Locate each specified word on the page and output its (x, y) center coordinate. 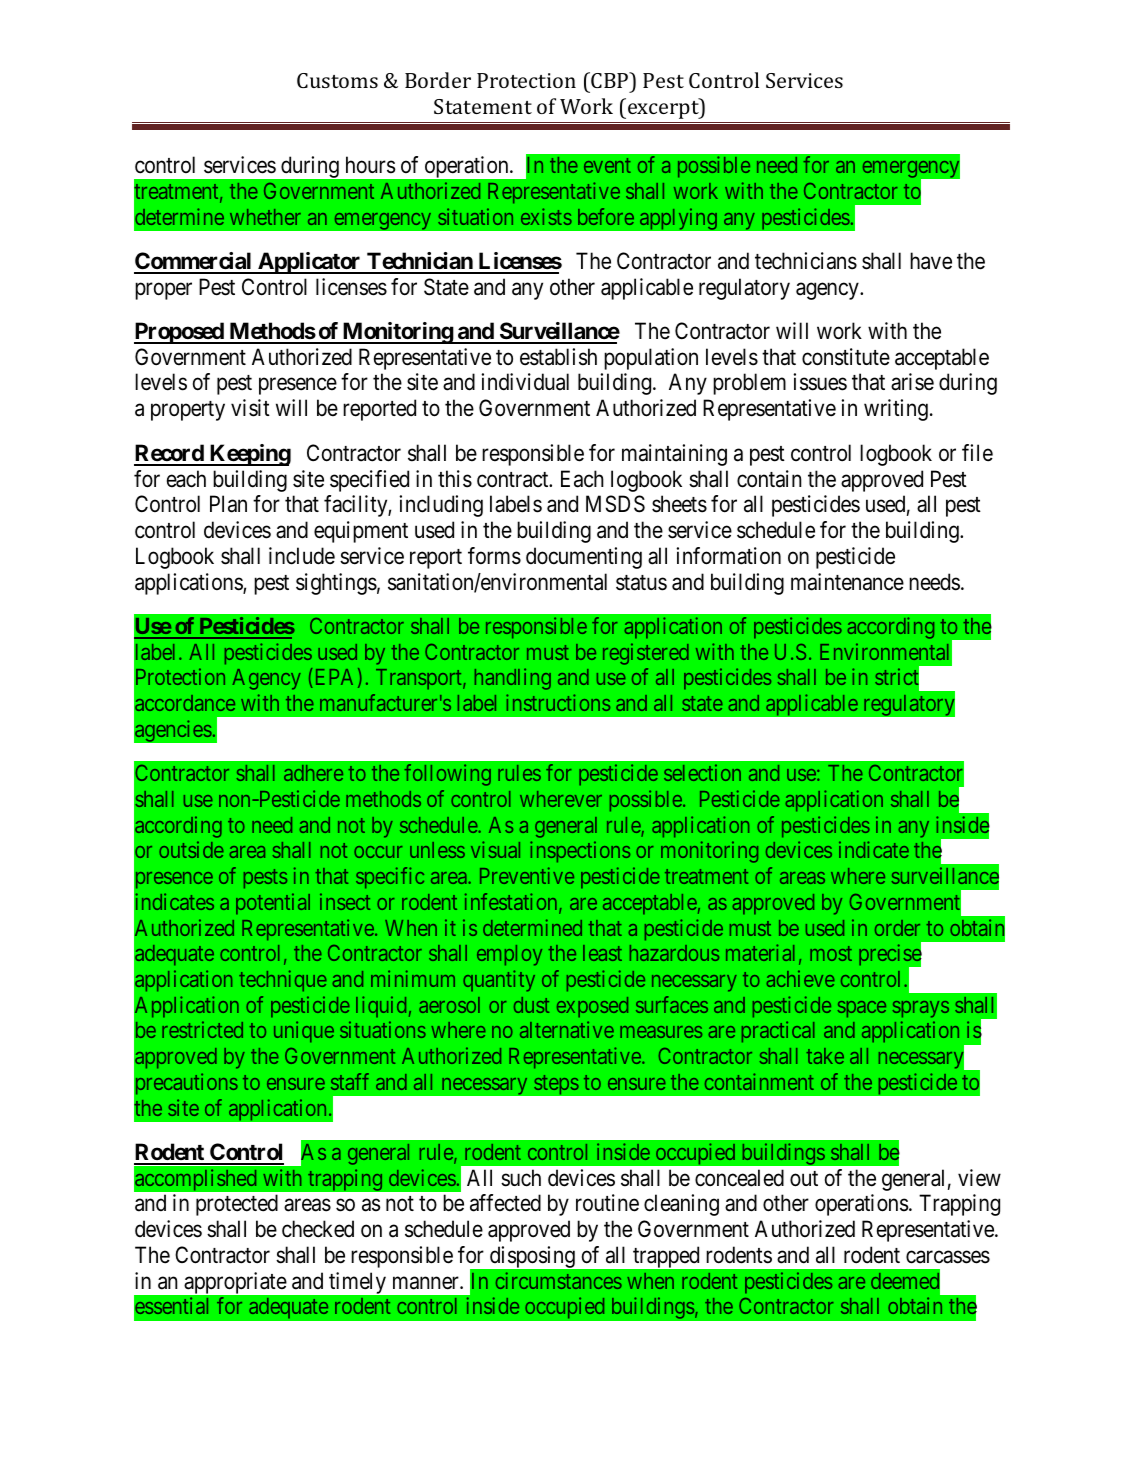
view (979, 1178)
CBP (610, 80)
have (931, 261)
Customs (337, 80)
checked (318, 1229)
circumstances (559, 1280)
